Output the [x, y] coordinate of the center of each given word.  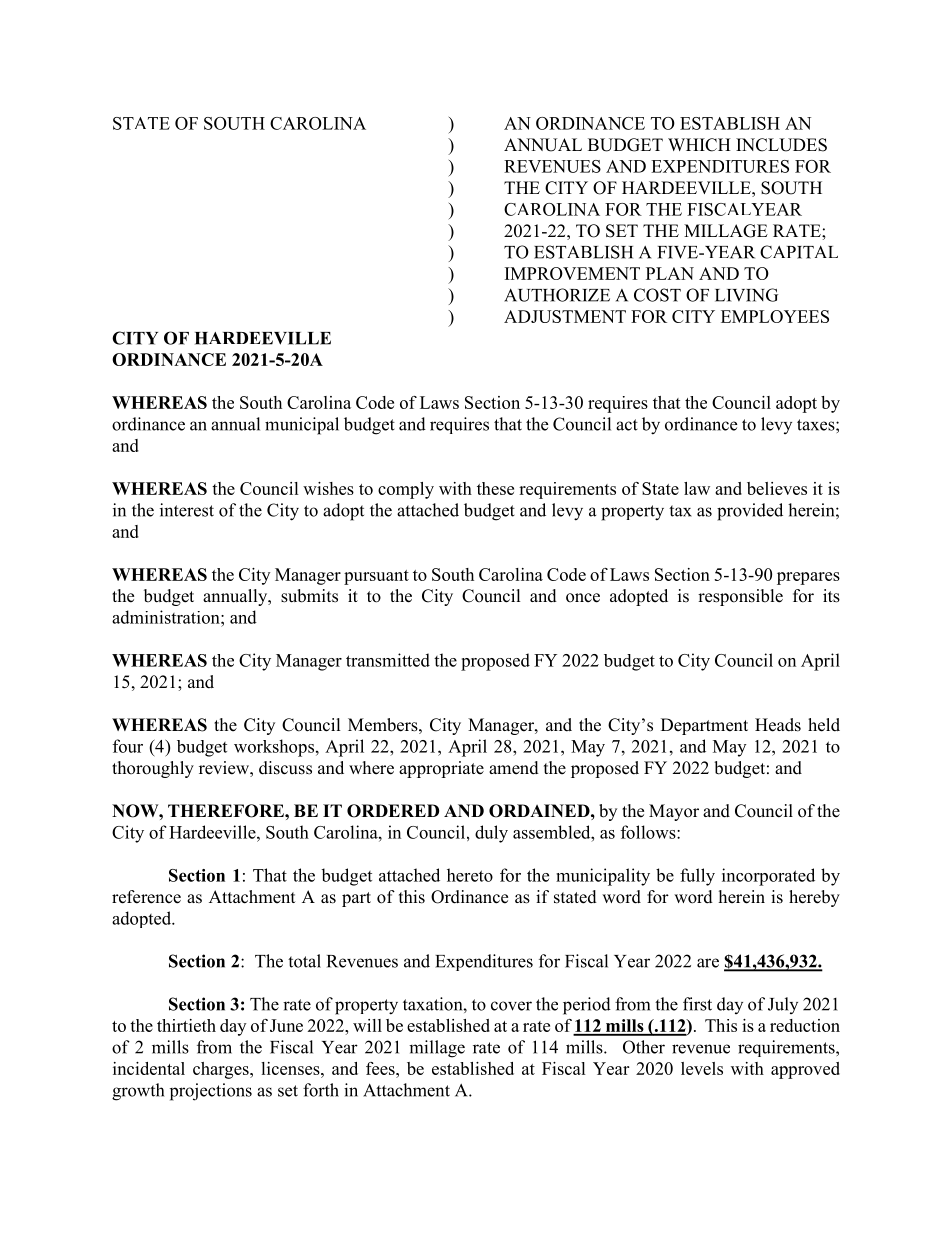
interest [187, 510]
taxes [817, 425]
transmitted [388, 660]
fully [697, 877]
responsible [740, 597]
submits [309, 596]
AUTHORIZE [557, 295]
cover [511, 1006]
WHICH [699, 145]
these [495, 488]
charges [222, 1070]
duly [491, 834]
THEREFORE [227, 811]
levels [702, 1068]
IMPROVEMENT [572, 273]
